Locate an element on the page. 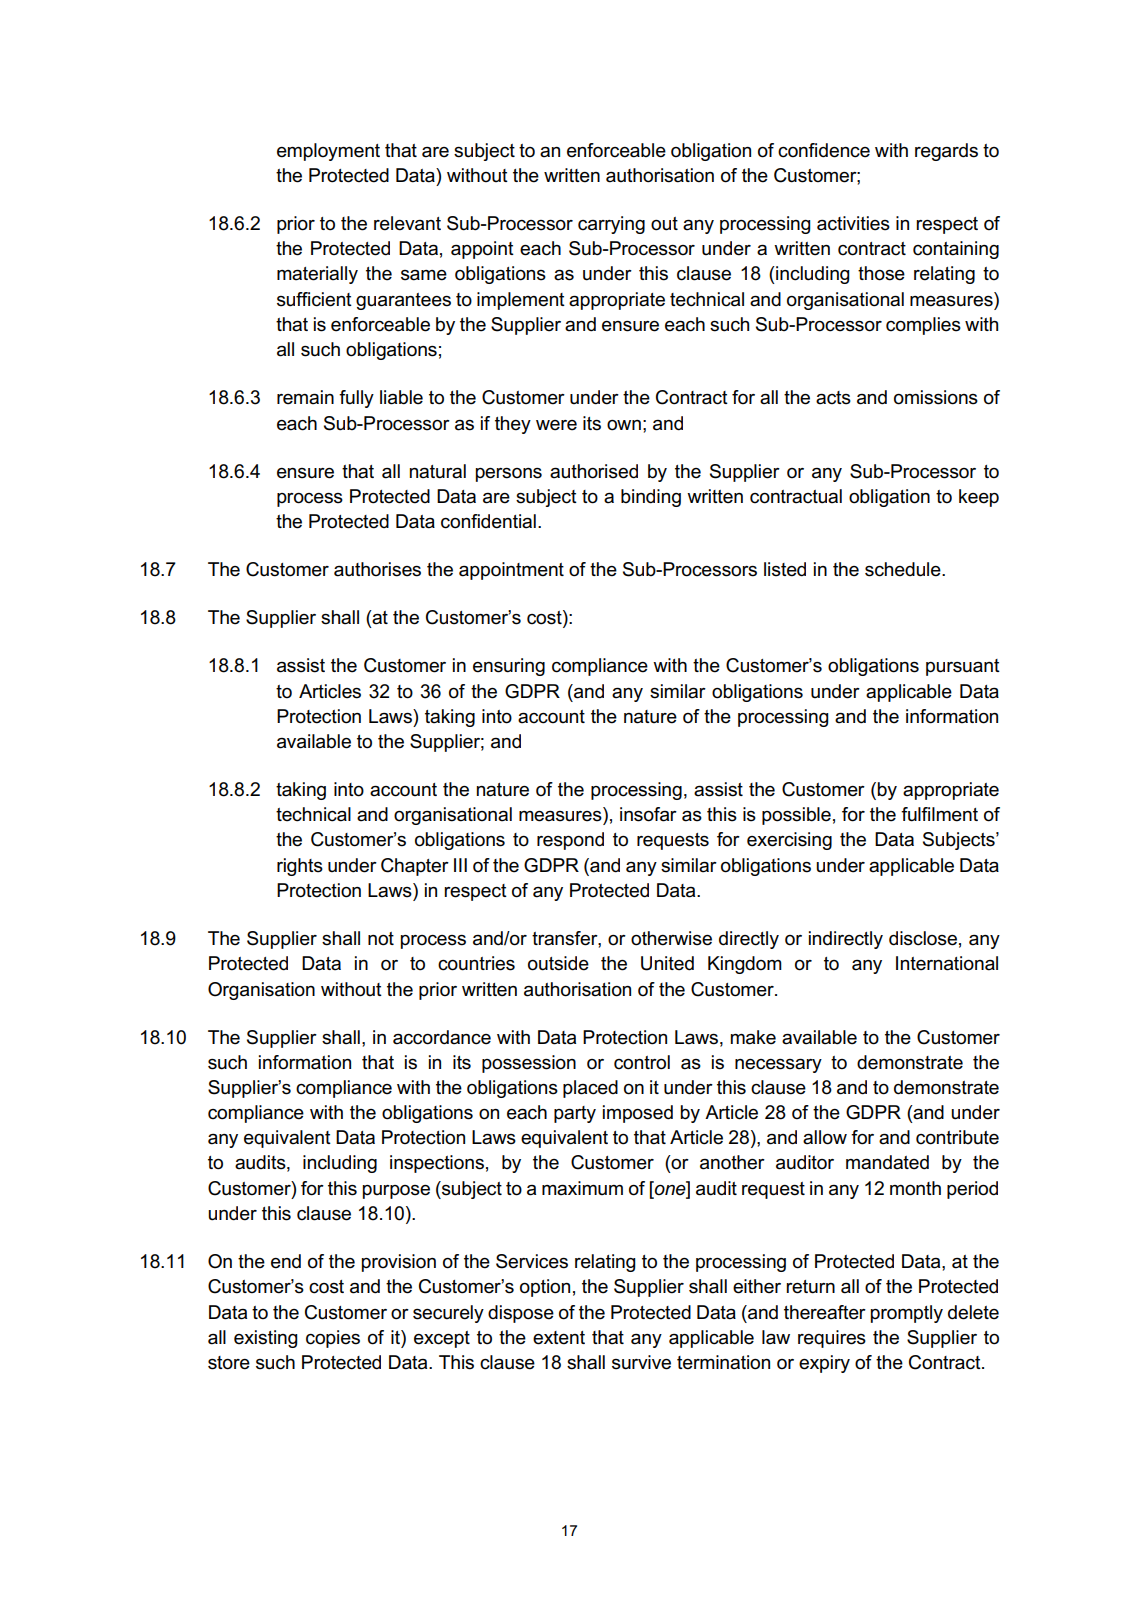 This document has height=1605, width=1135. activities is located at coordinates (853, 223).
